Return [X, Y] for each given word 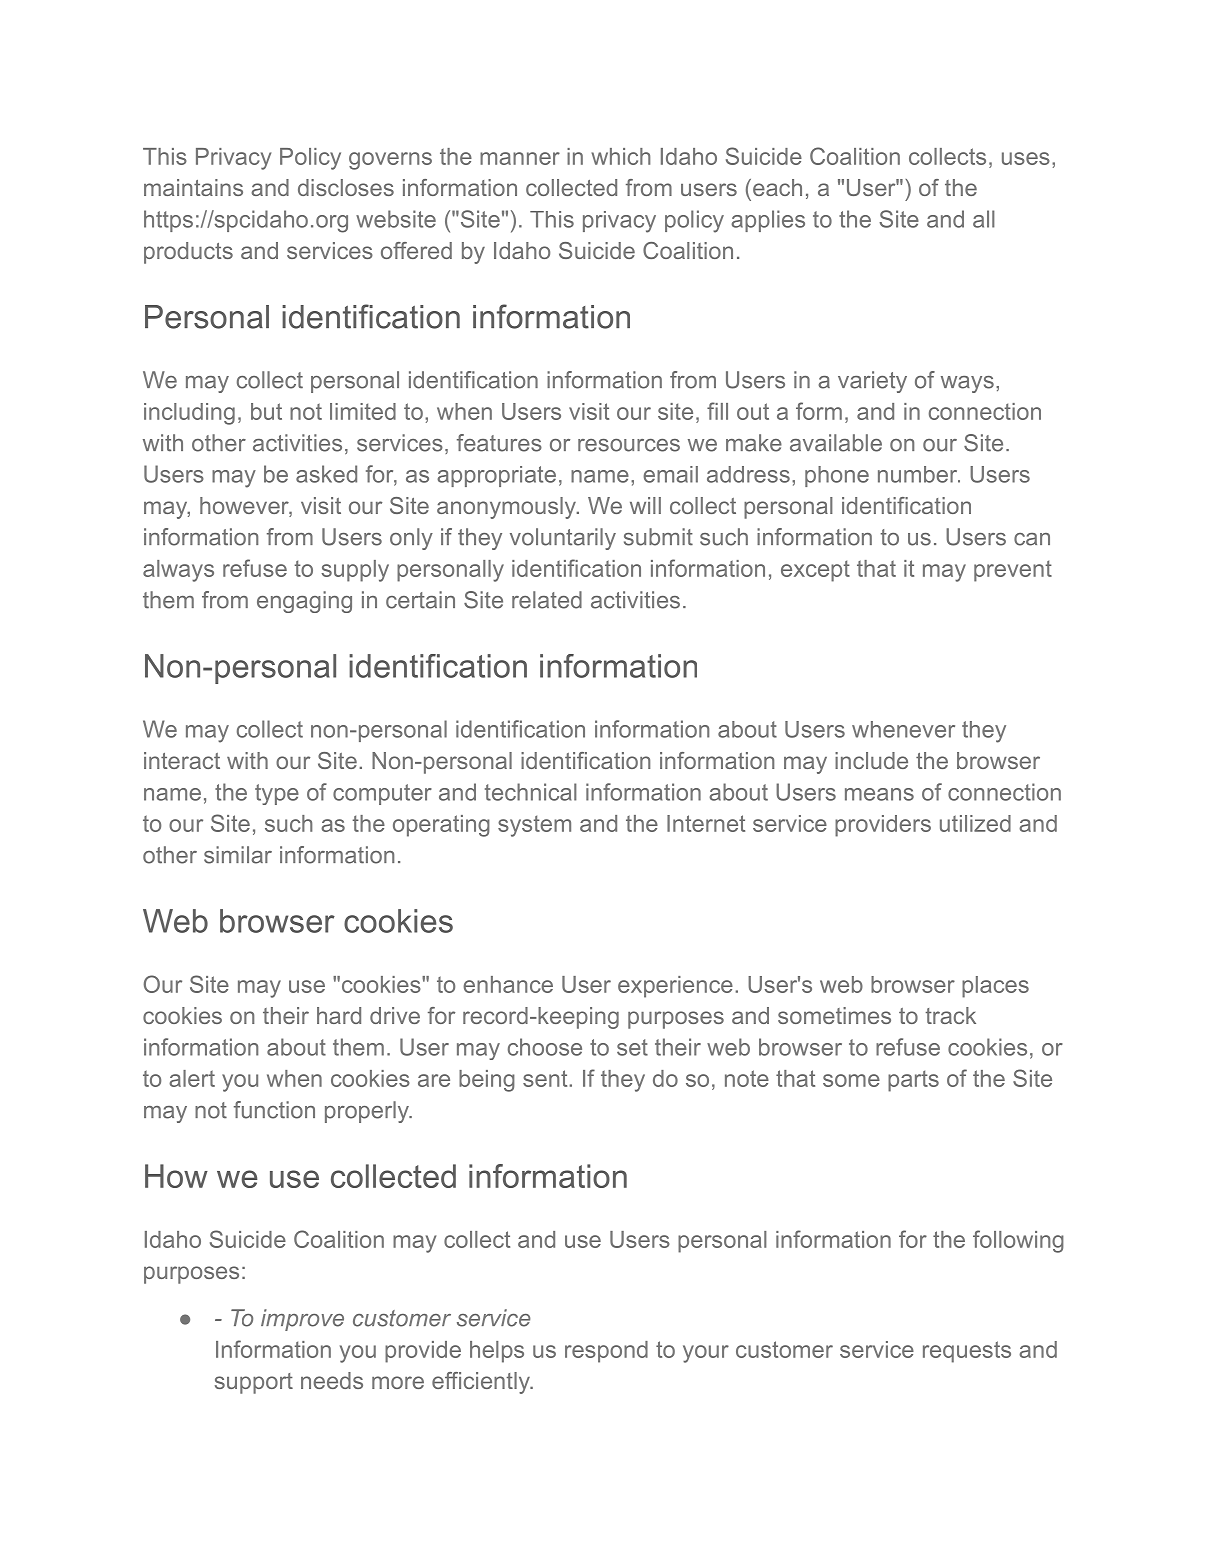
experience [675, 987]
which [620, 156]
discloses [346, 187]
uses [1026, 158]
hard [339, 1015]
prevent [1013, 571]
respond [606, 1352]
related [547, 600]
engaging [304, 602]
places [995, 987]
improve [302, 1320]
